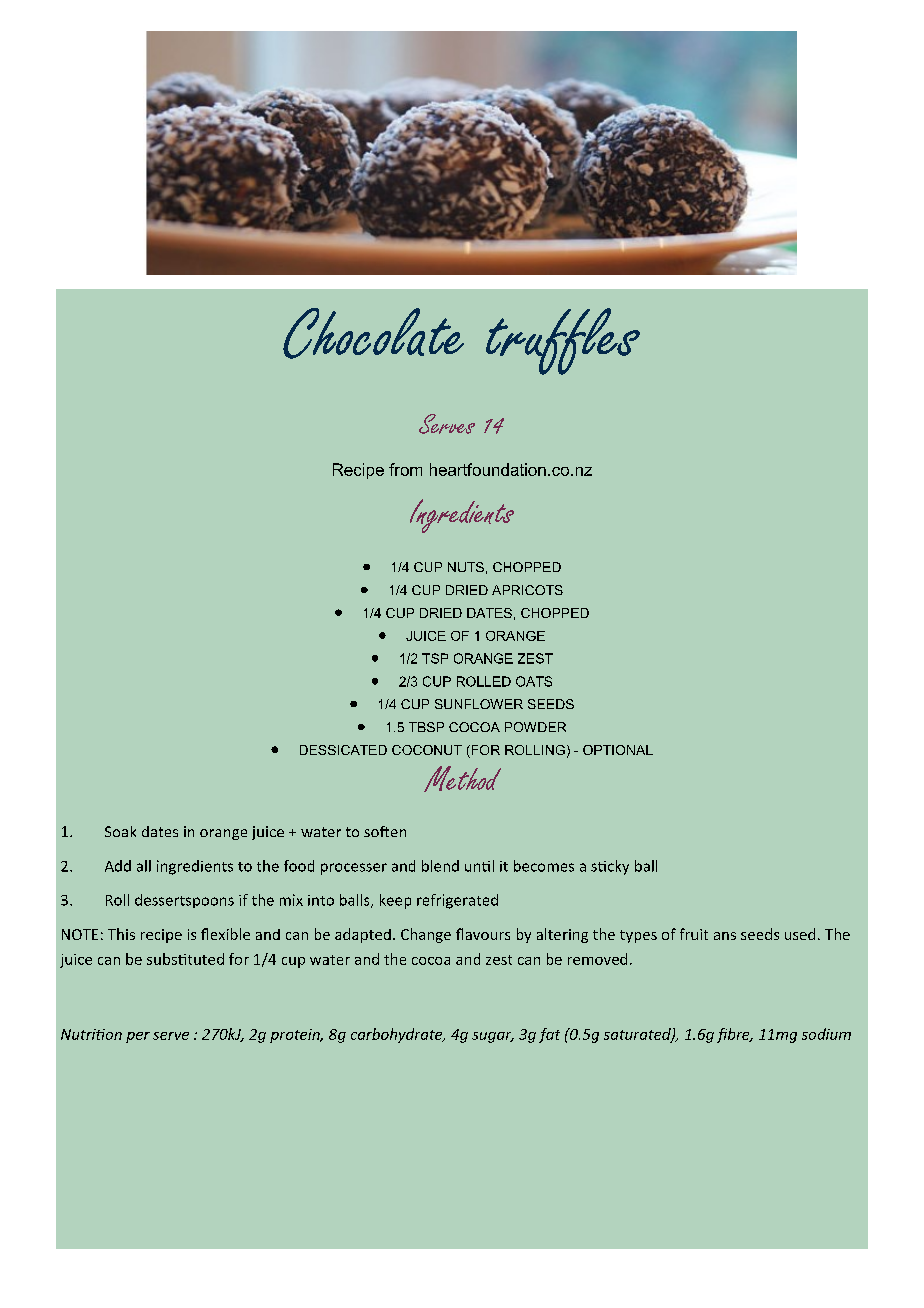 Image resolution: width=924 pixels, height=1308 pixels. Describe the element at coordinates (120, 831) in the screenshot. I see `Soak` at that location.
